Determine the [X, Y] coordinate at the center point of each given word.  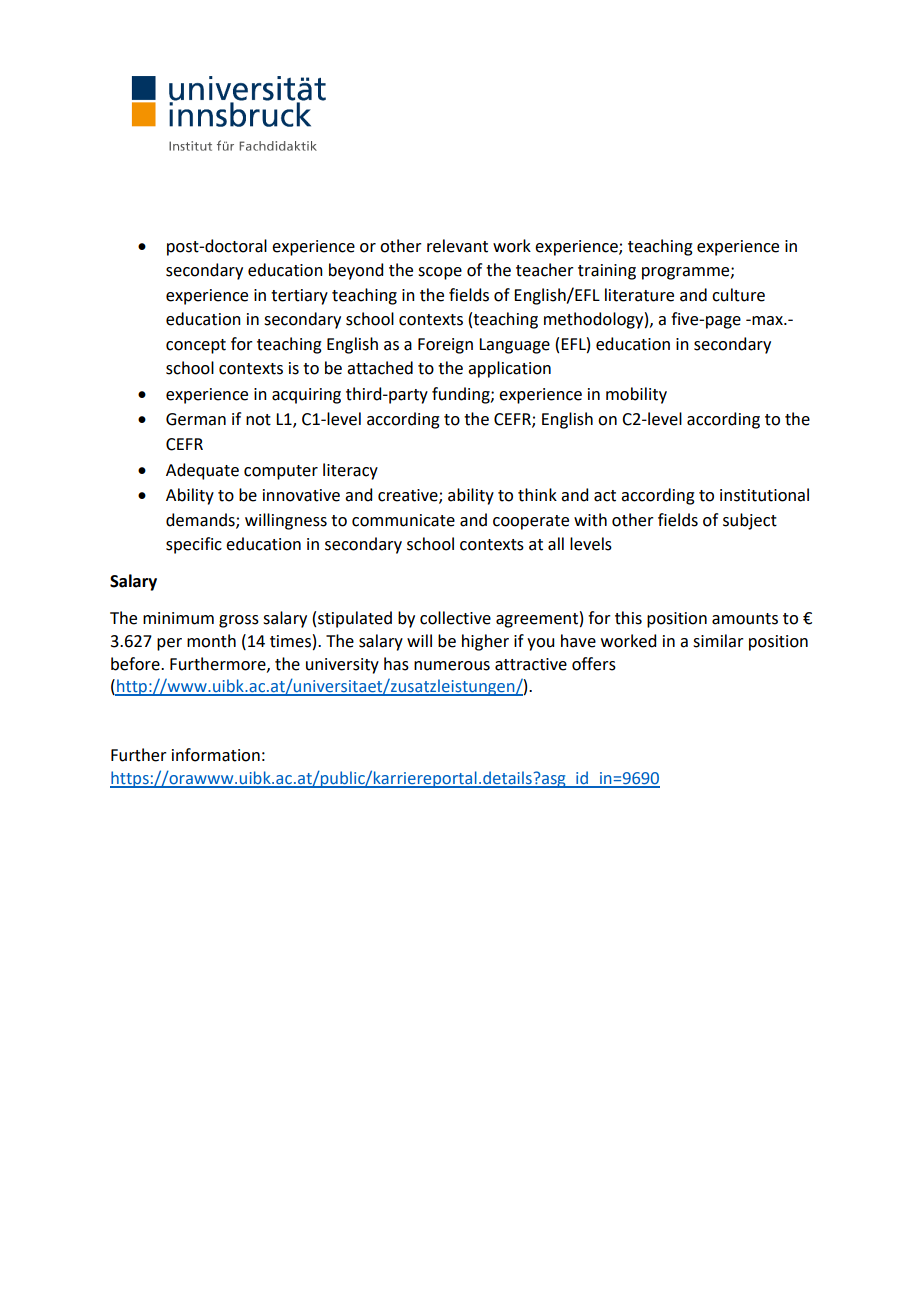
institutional [764, 495]
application [509, 369]
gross [239, 621]
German [196, 419]
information [216, 755]
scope [440, 273]
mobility [636, 395]
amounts [745, 619]
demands [201, 520]
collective [455, 618]
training [607, 272]
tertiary [299, 297]
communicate [403, 520]
